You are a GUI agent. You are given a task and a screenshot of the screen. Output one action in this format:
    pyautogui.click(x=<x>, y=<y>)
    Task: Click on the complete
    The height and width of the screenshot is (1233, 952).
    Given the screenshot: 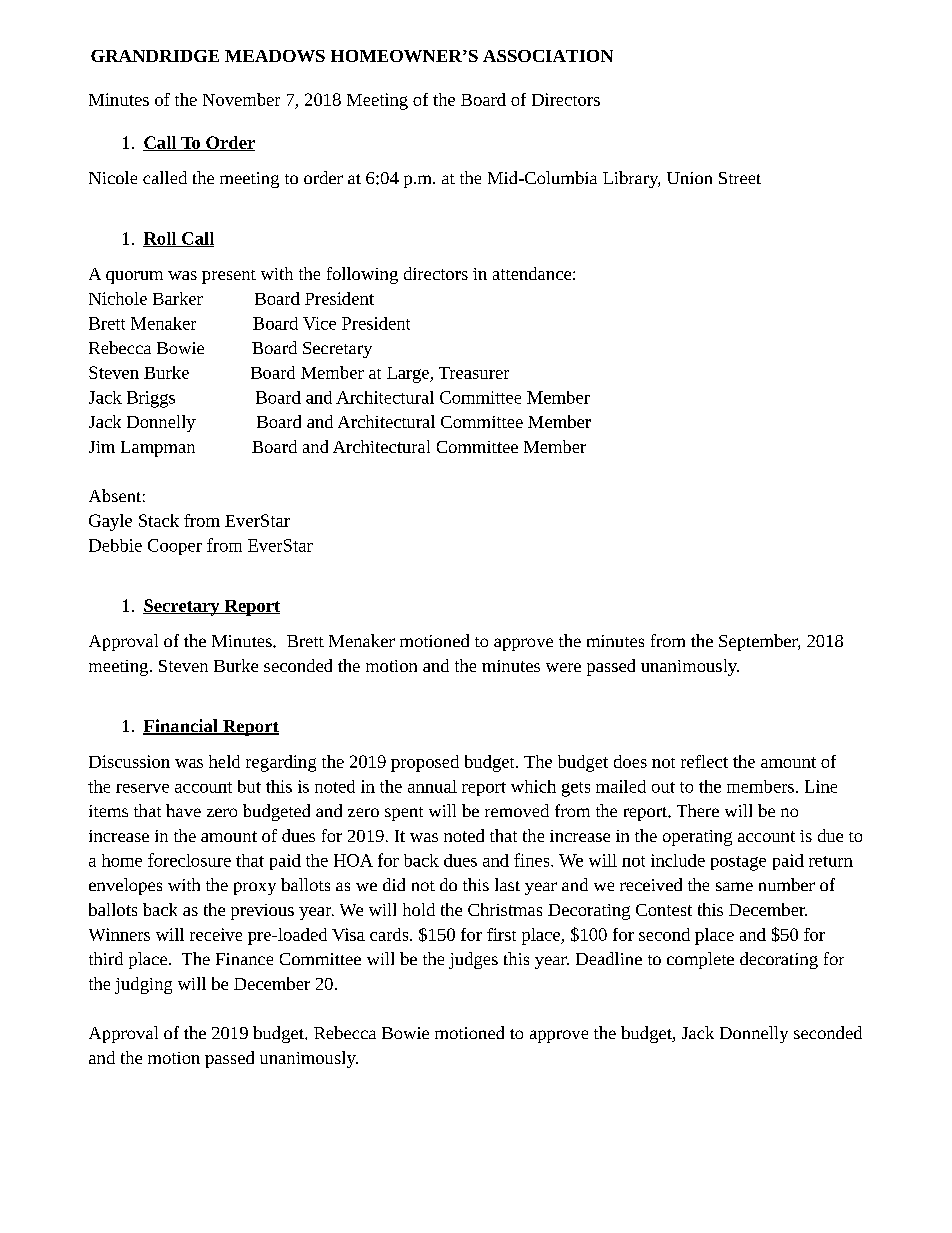 What is the action you would take?
    pyautogui.click(x=700, y=960)
